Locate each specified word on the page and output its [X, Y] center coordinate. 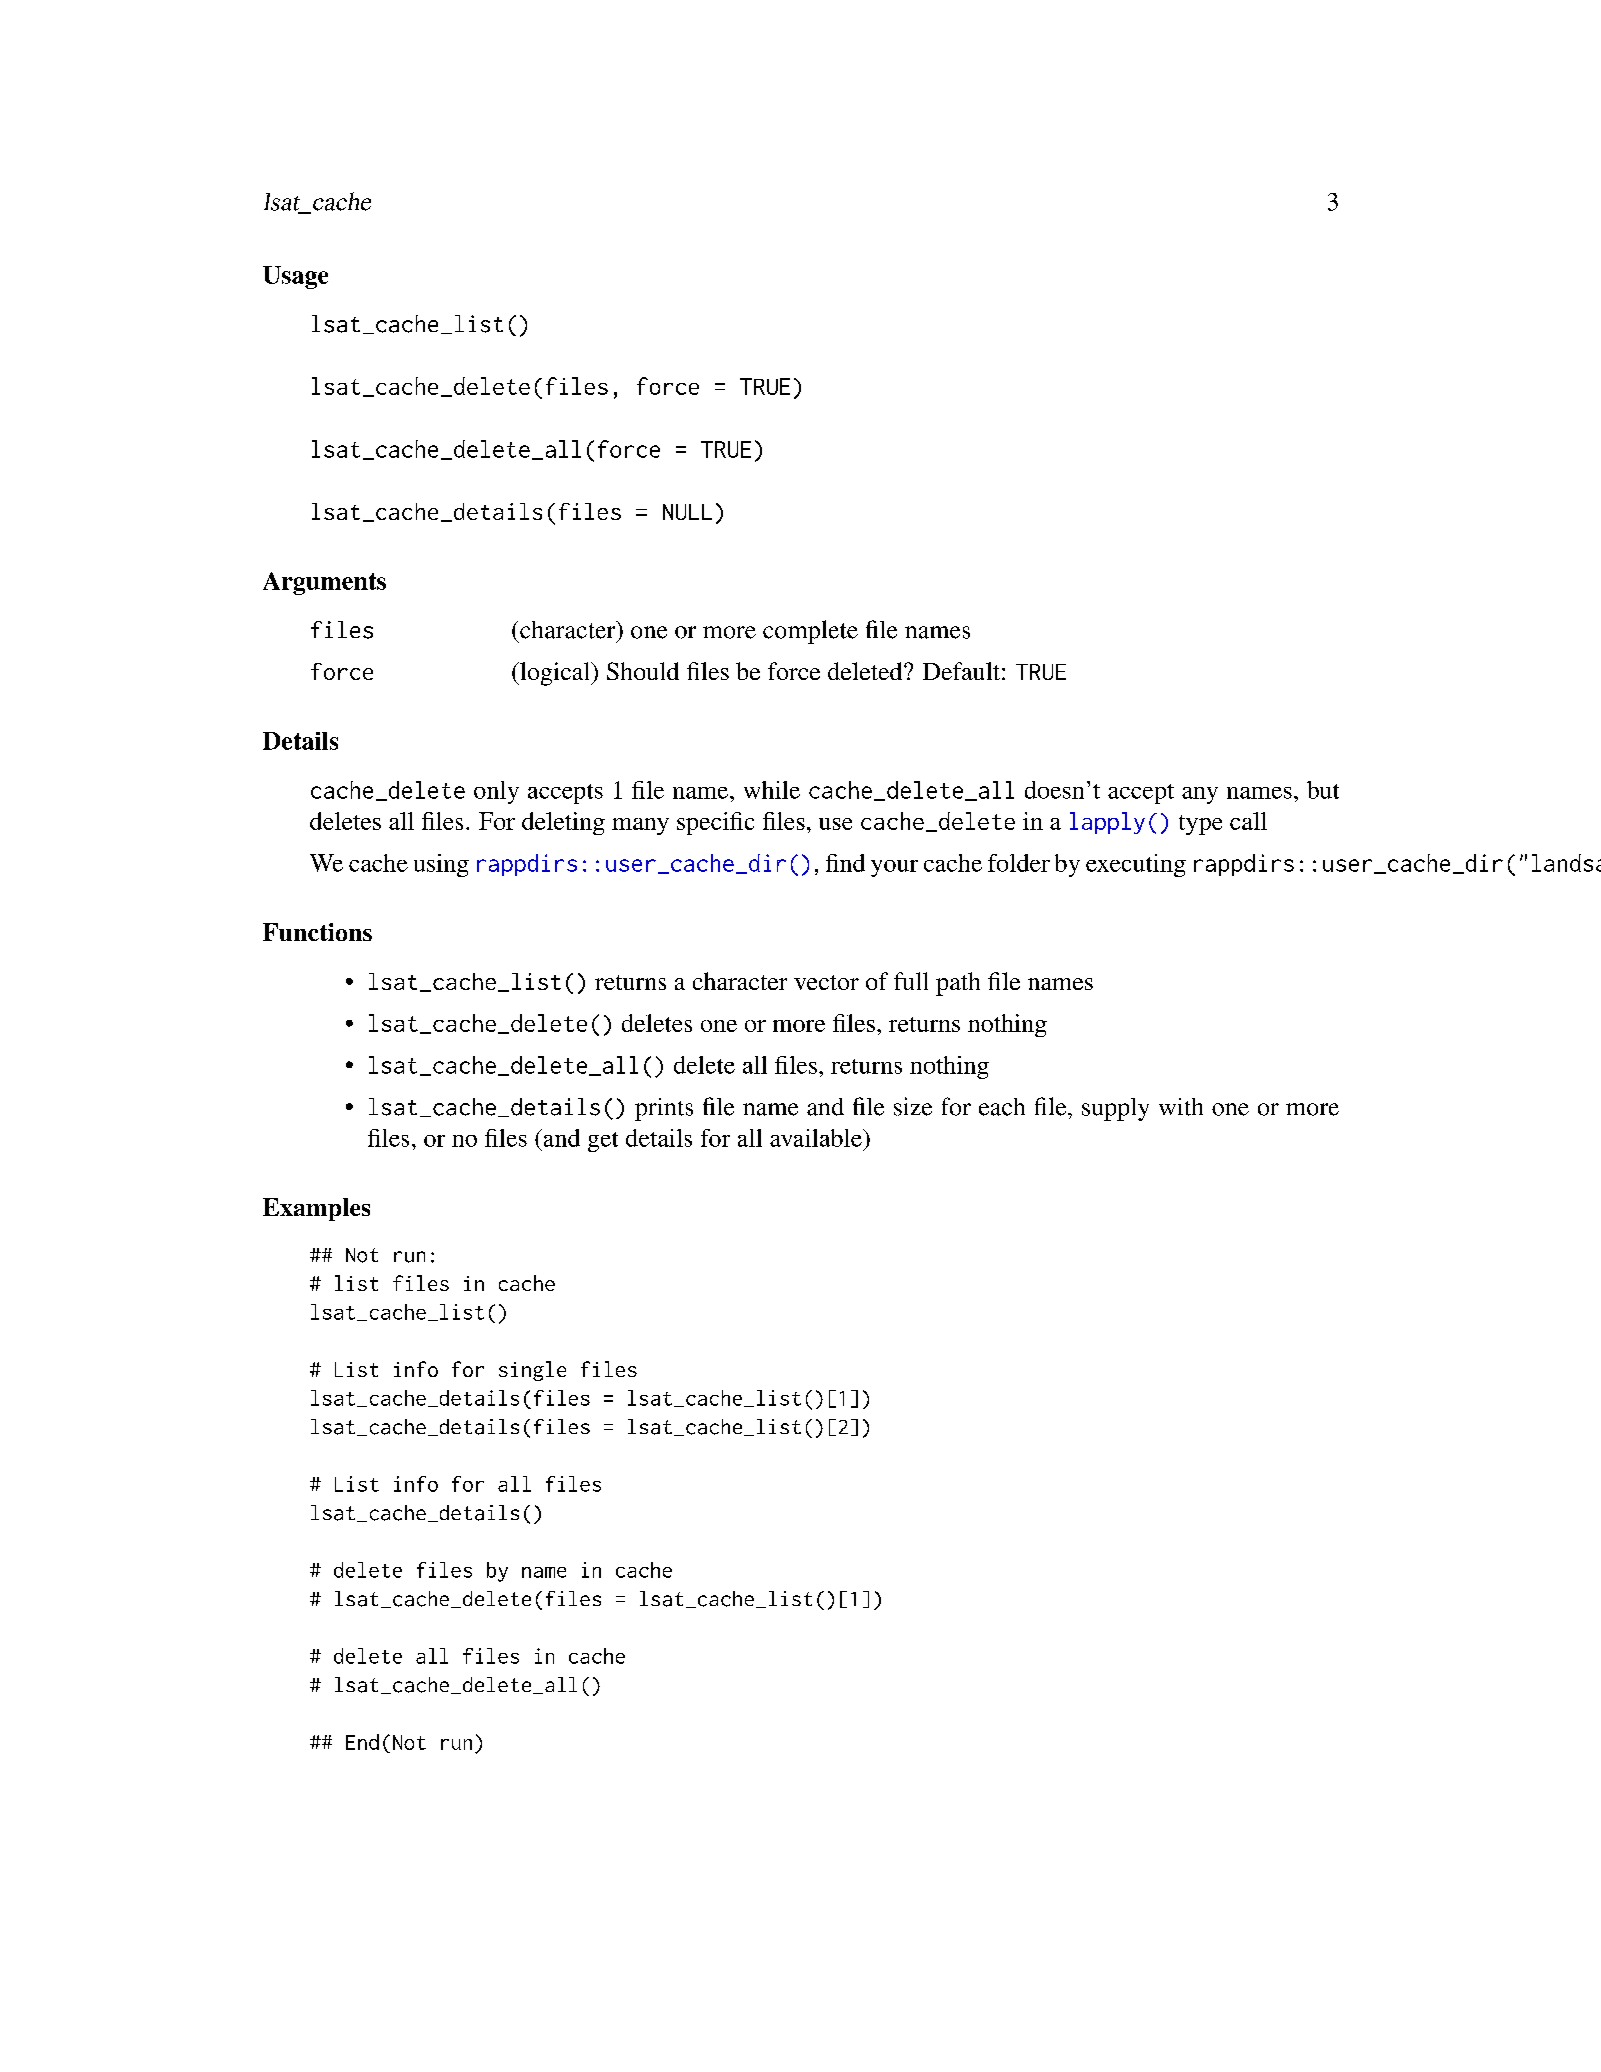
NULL [687, 512]
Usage [295, 277]
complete [810, 632]
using [441, 865]
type [1200, 825]
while [772, 790]
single [532, 1371]
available [817, 1138]
